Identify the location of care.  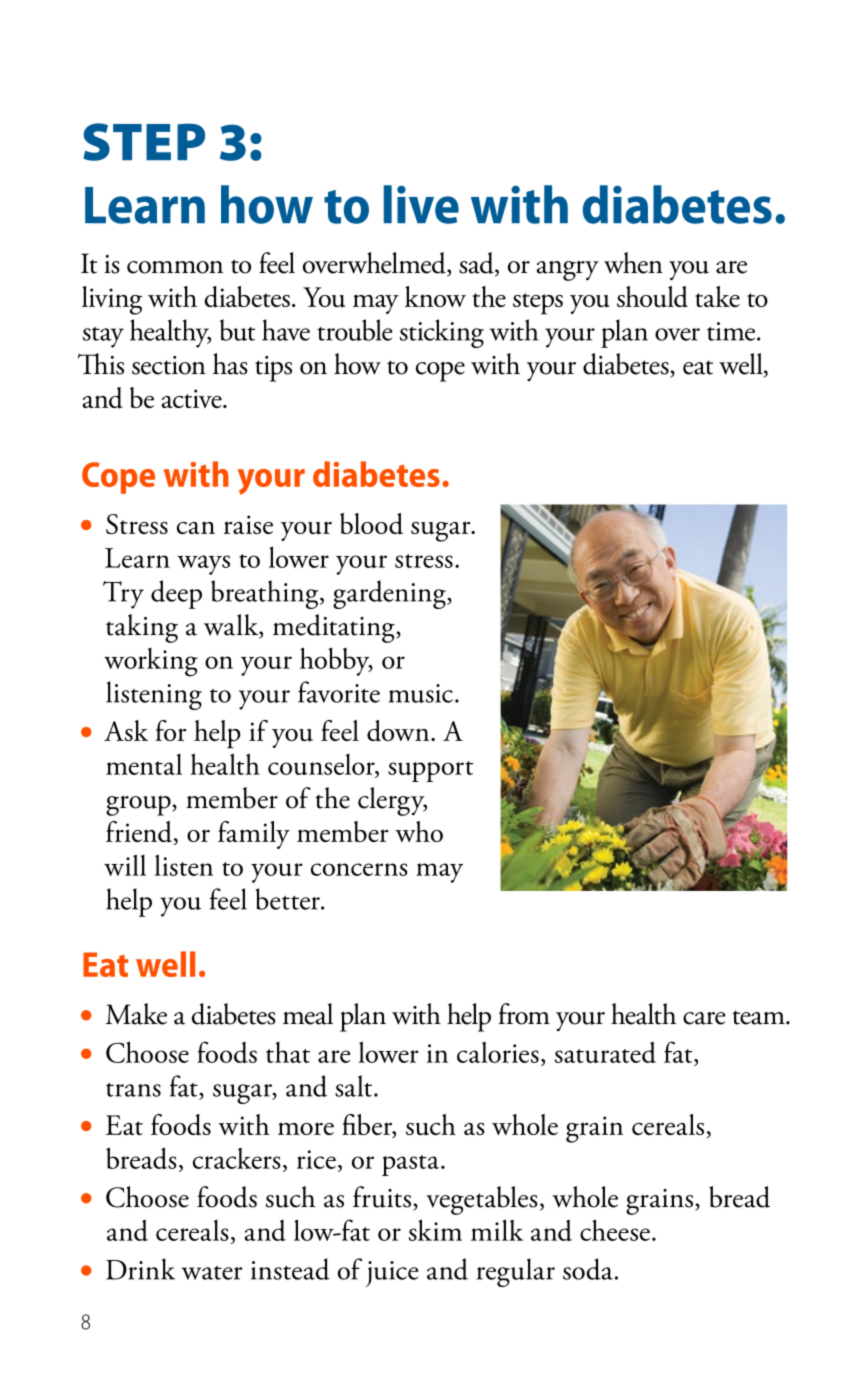
(704, 1018).
